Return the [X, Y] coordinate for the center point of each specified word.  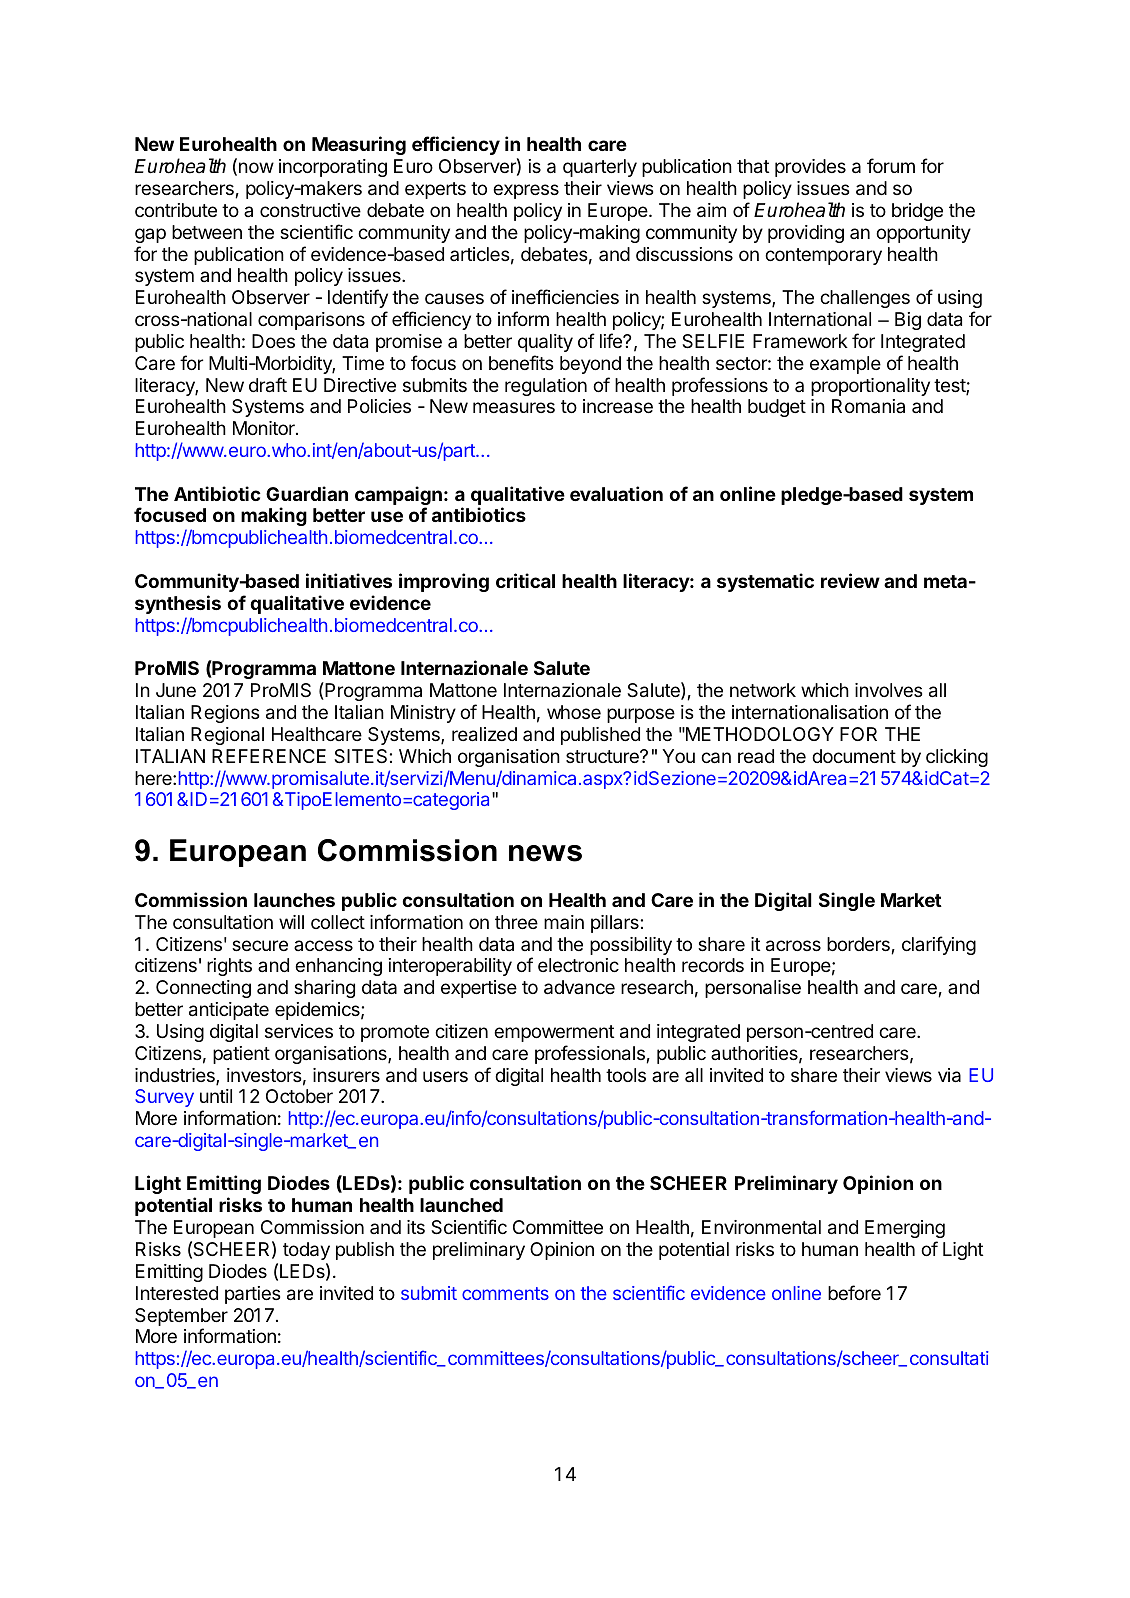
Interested [177, 1293]
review [850, 580]
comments [505, 1293]
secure [260, 945]
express [526, 191]
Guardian [307, 493]
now [255, 169]
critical [525, 580]
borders [858, 944]
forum [891, 165]
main [564, 922]
